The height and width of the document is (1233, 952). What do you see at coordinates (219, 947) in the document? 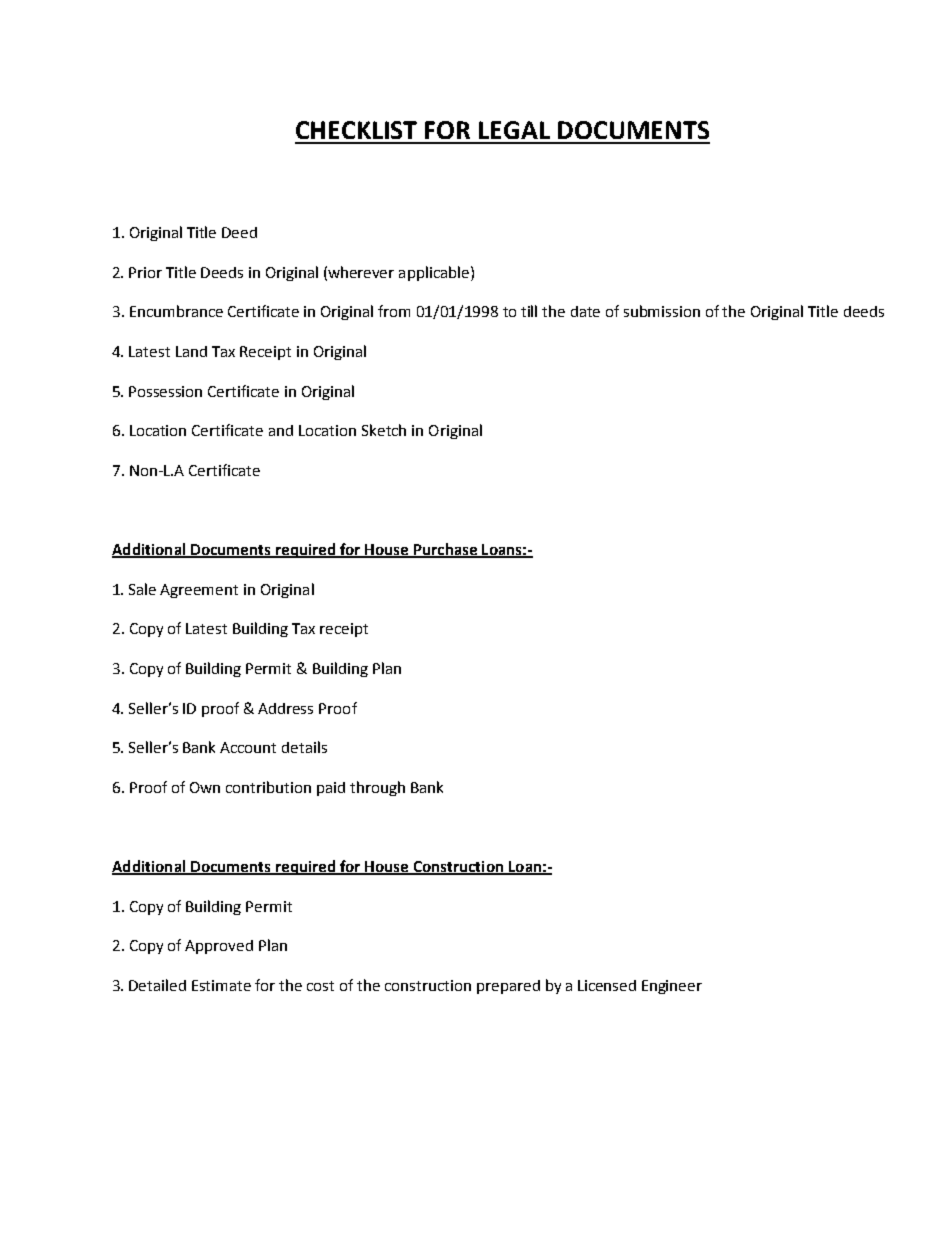
I see `Approved` at bounding box center [219, 947].
